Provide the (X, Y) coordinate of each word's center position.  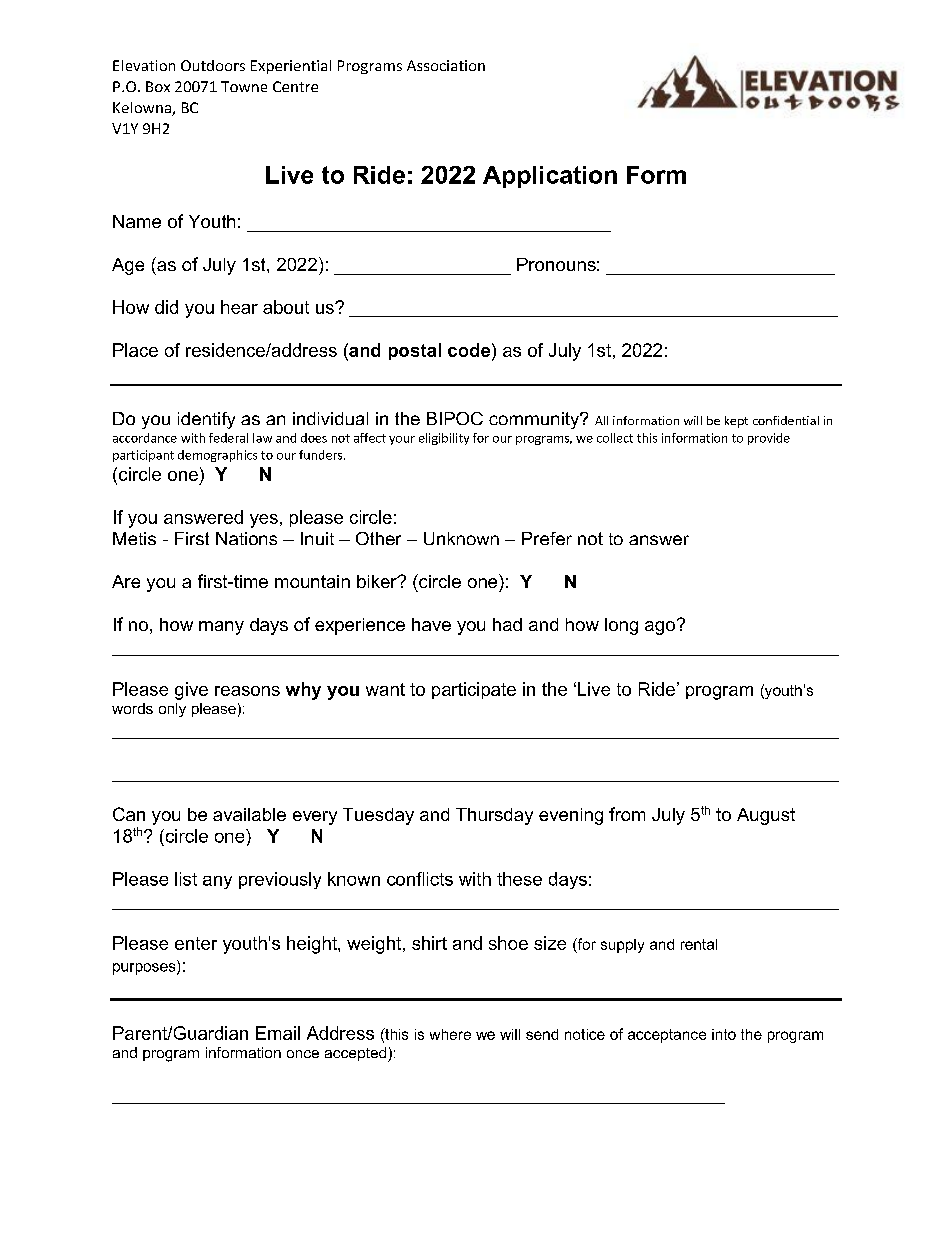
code (470, 350)
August (766, 816)
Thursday (494, 816)
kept (736, 422)
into (724, 1034)
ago (660, 628)
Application (550, 177)
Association (446, 65)
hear (239, 307)
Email (278, 1033)
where (450, 1034)
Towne (244, 86)
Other (378, 538)
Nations (246, 538)
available (249, 814)
